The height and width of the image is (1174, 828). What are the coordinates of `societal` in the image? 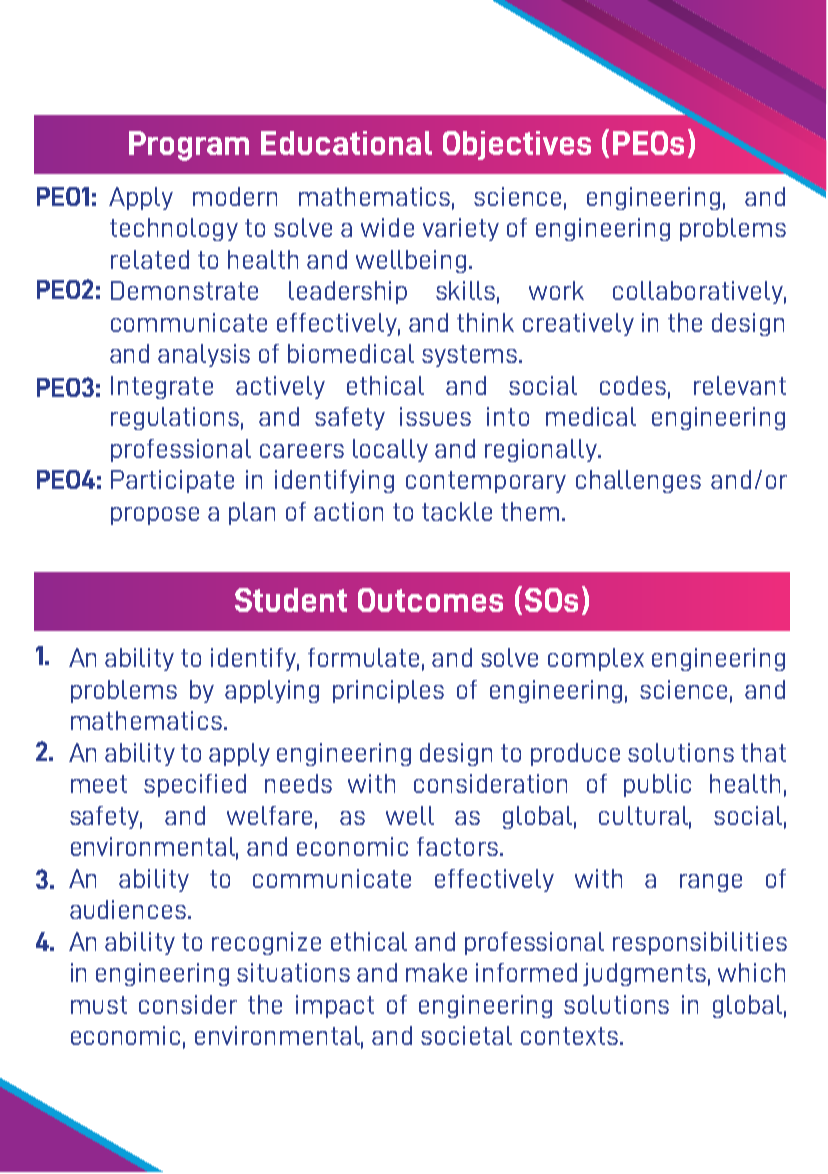 It's located at (466, 1035).
